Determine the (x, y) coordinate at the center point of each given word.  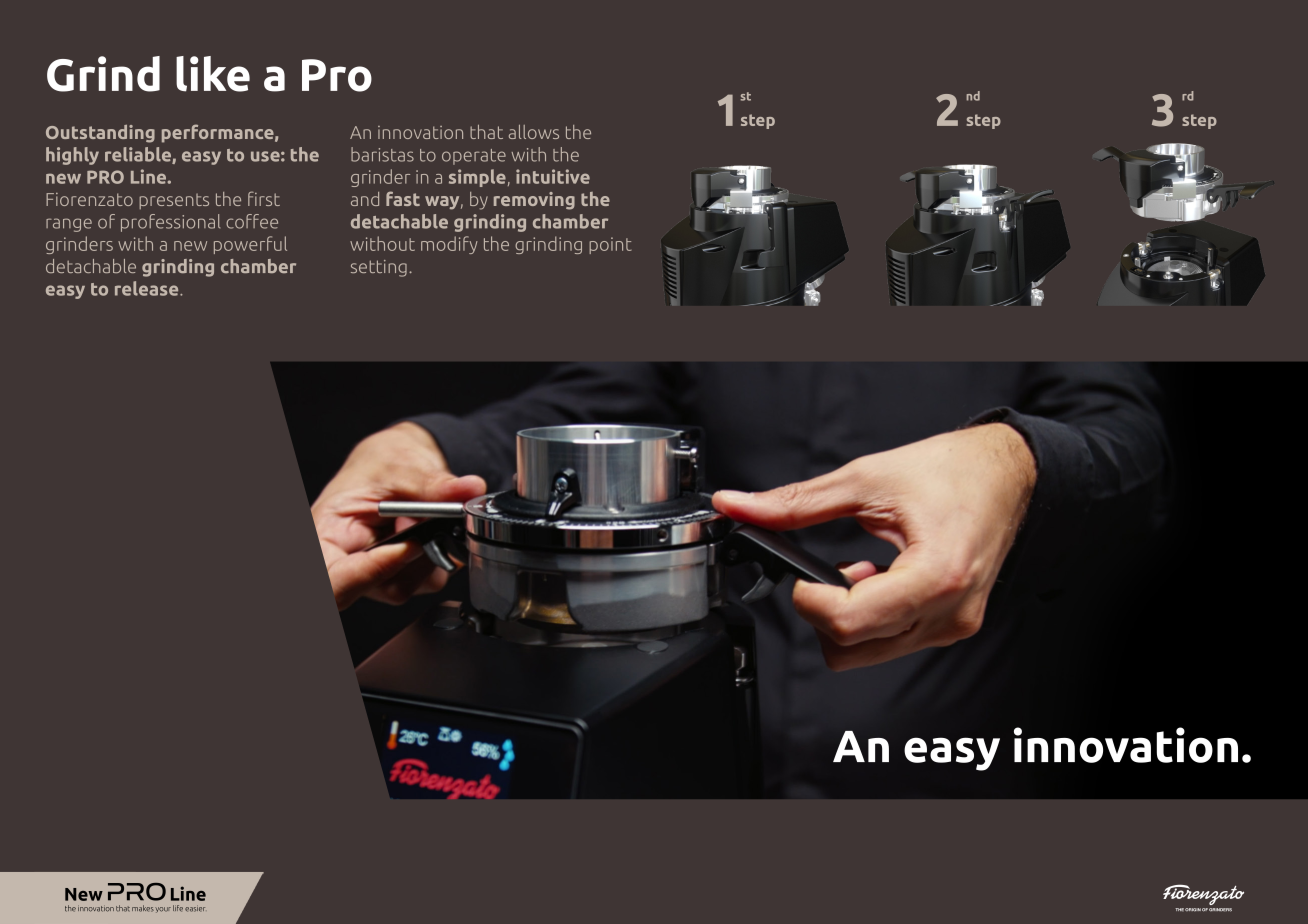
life (178, 908)
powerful (250, 245)
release (148, 288)
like (213, 74)
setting (379, 268)
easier (195, 908)
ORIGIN (1193, 910)
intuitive (553, 176)
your (163, 910)
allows (534, 132)
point (610, 245)
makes (143, 908)
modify (449, 245)
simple (477, 178)
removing (534, 201)
